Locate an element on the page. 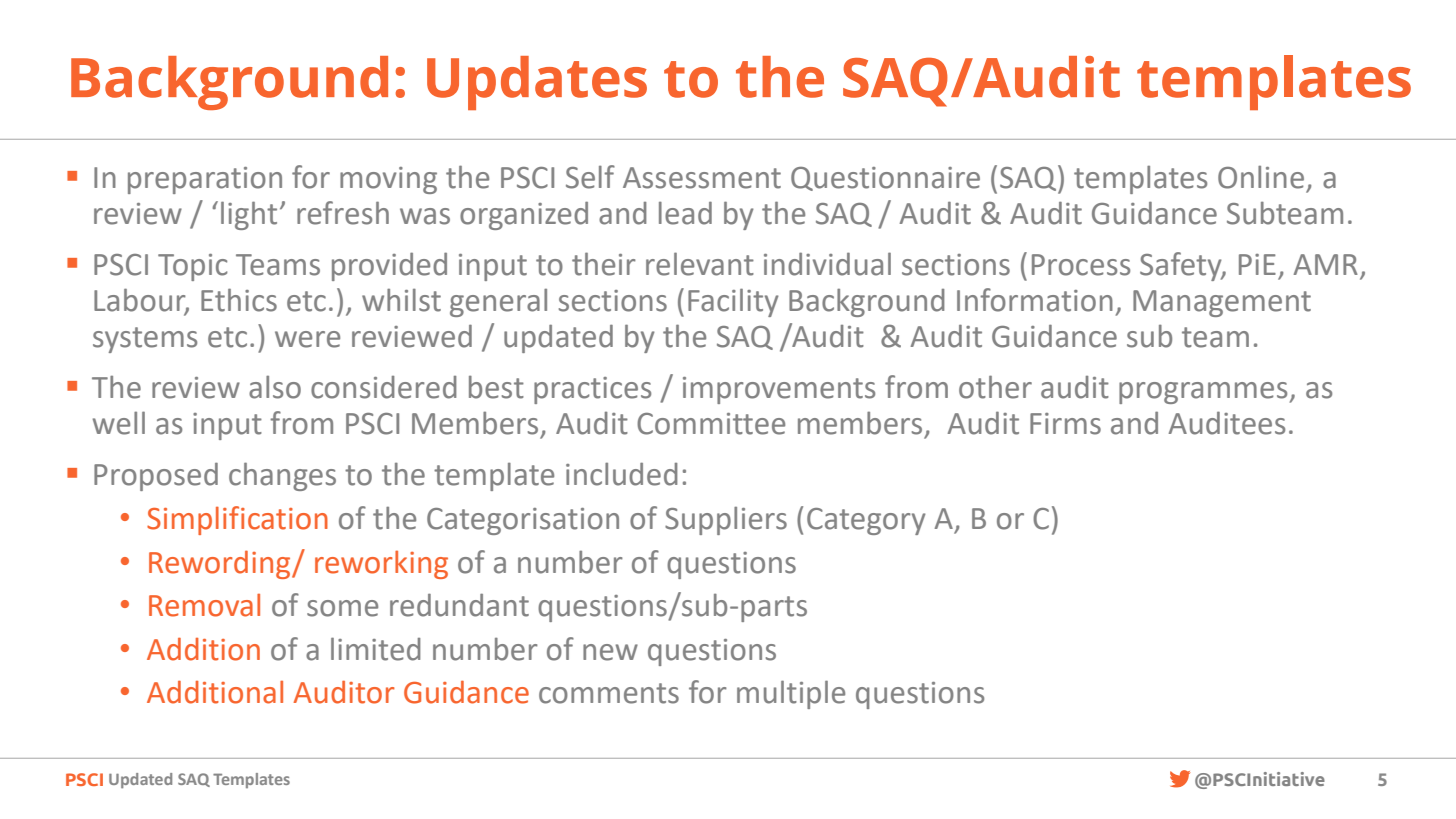 The width and height of the page is (1456, 819). improvements is located at coordinates (779, 390).
